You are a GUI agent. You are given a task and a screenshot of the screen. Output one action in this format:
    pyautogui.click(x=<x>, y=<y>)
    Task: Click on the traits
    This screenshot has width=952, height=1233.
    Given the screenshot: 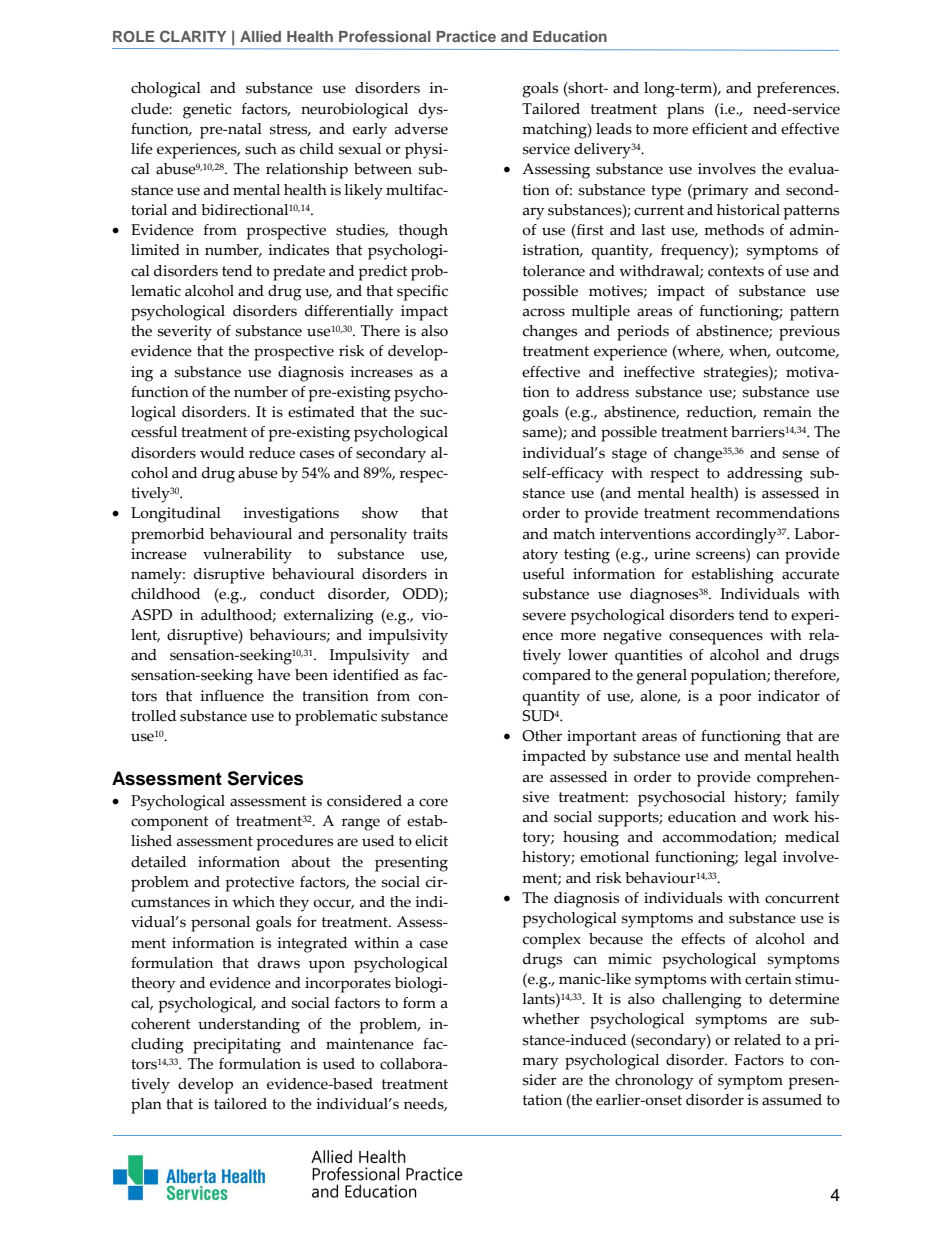 What is the action you would take?
    pyautogui.click(x=430, y=534)
